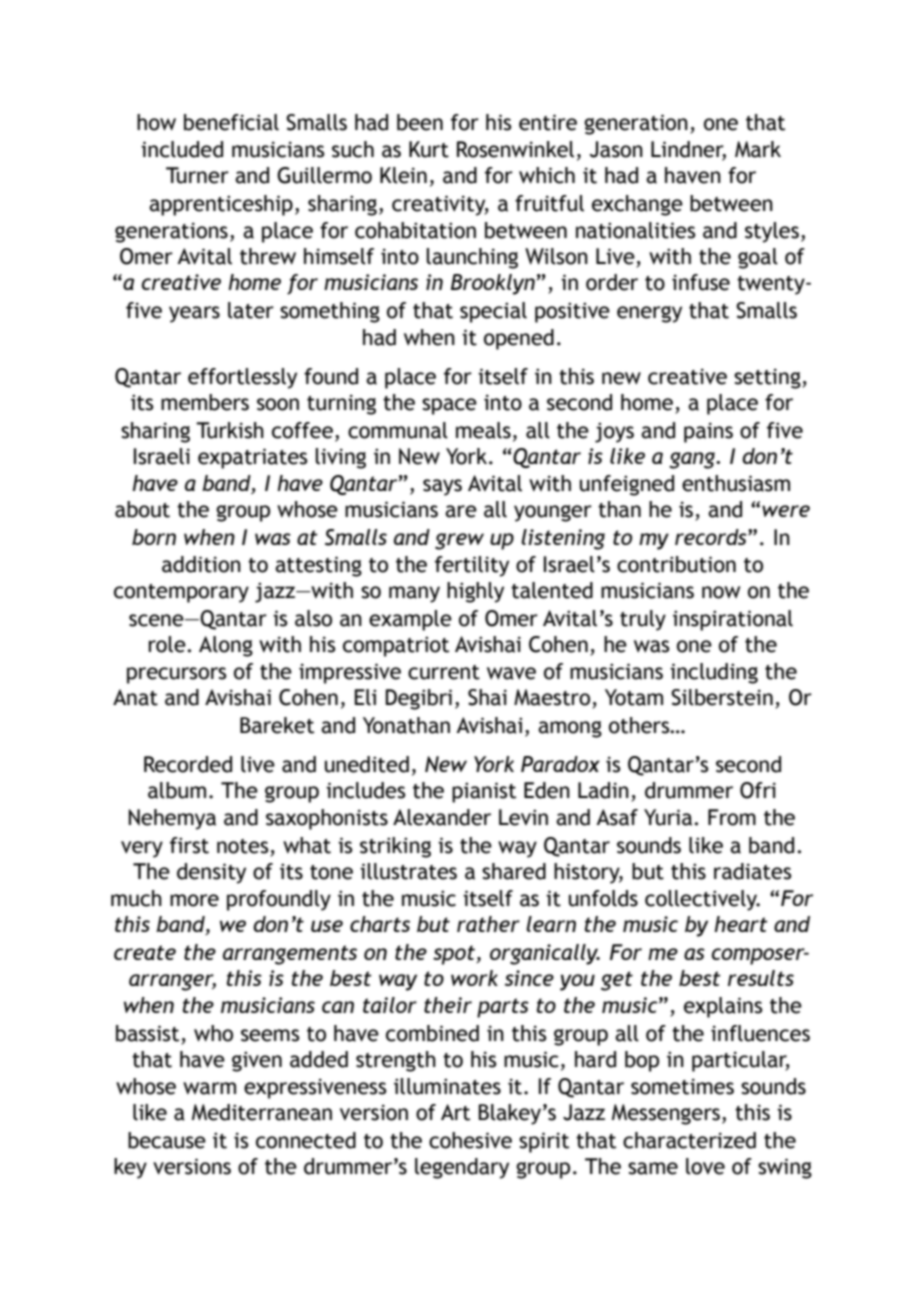 The image size is (924, 1308). What do you see at coordinates (442, 817) in the screenshot?
I see `Alexander` at bounding box center [442, 817].
